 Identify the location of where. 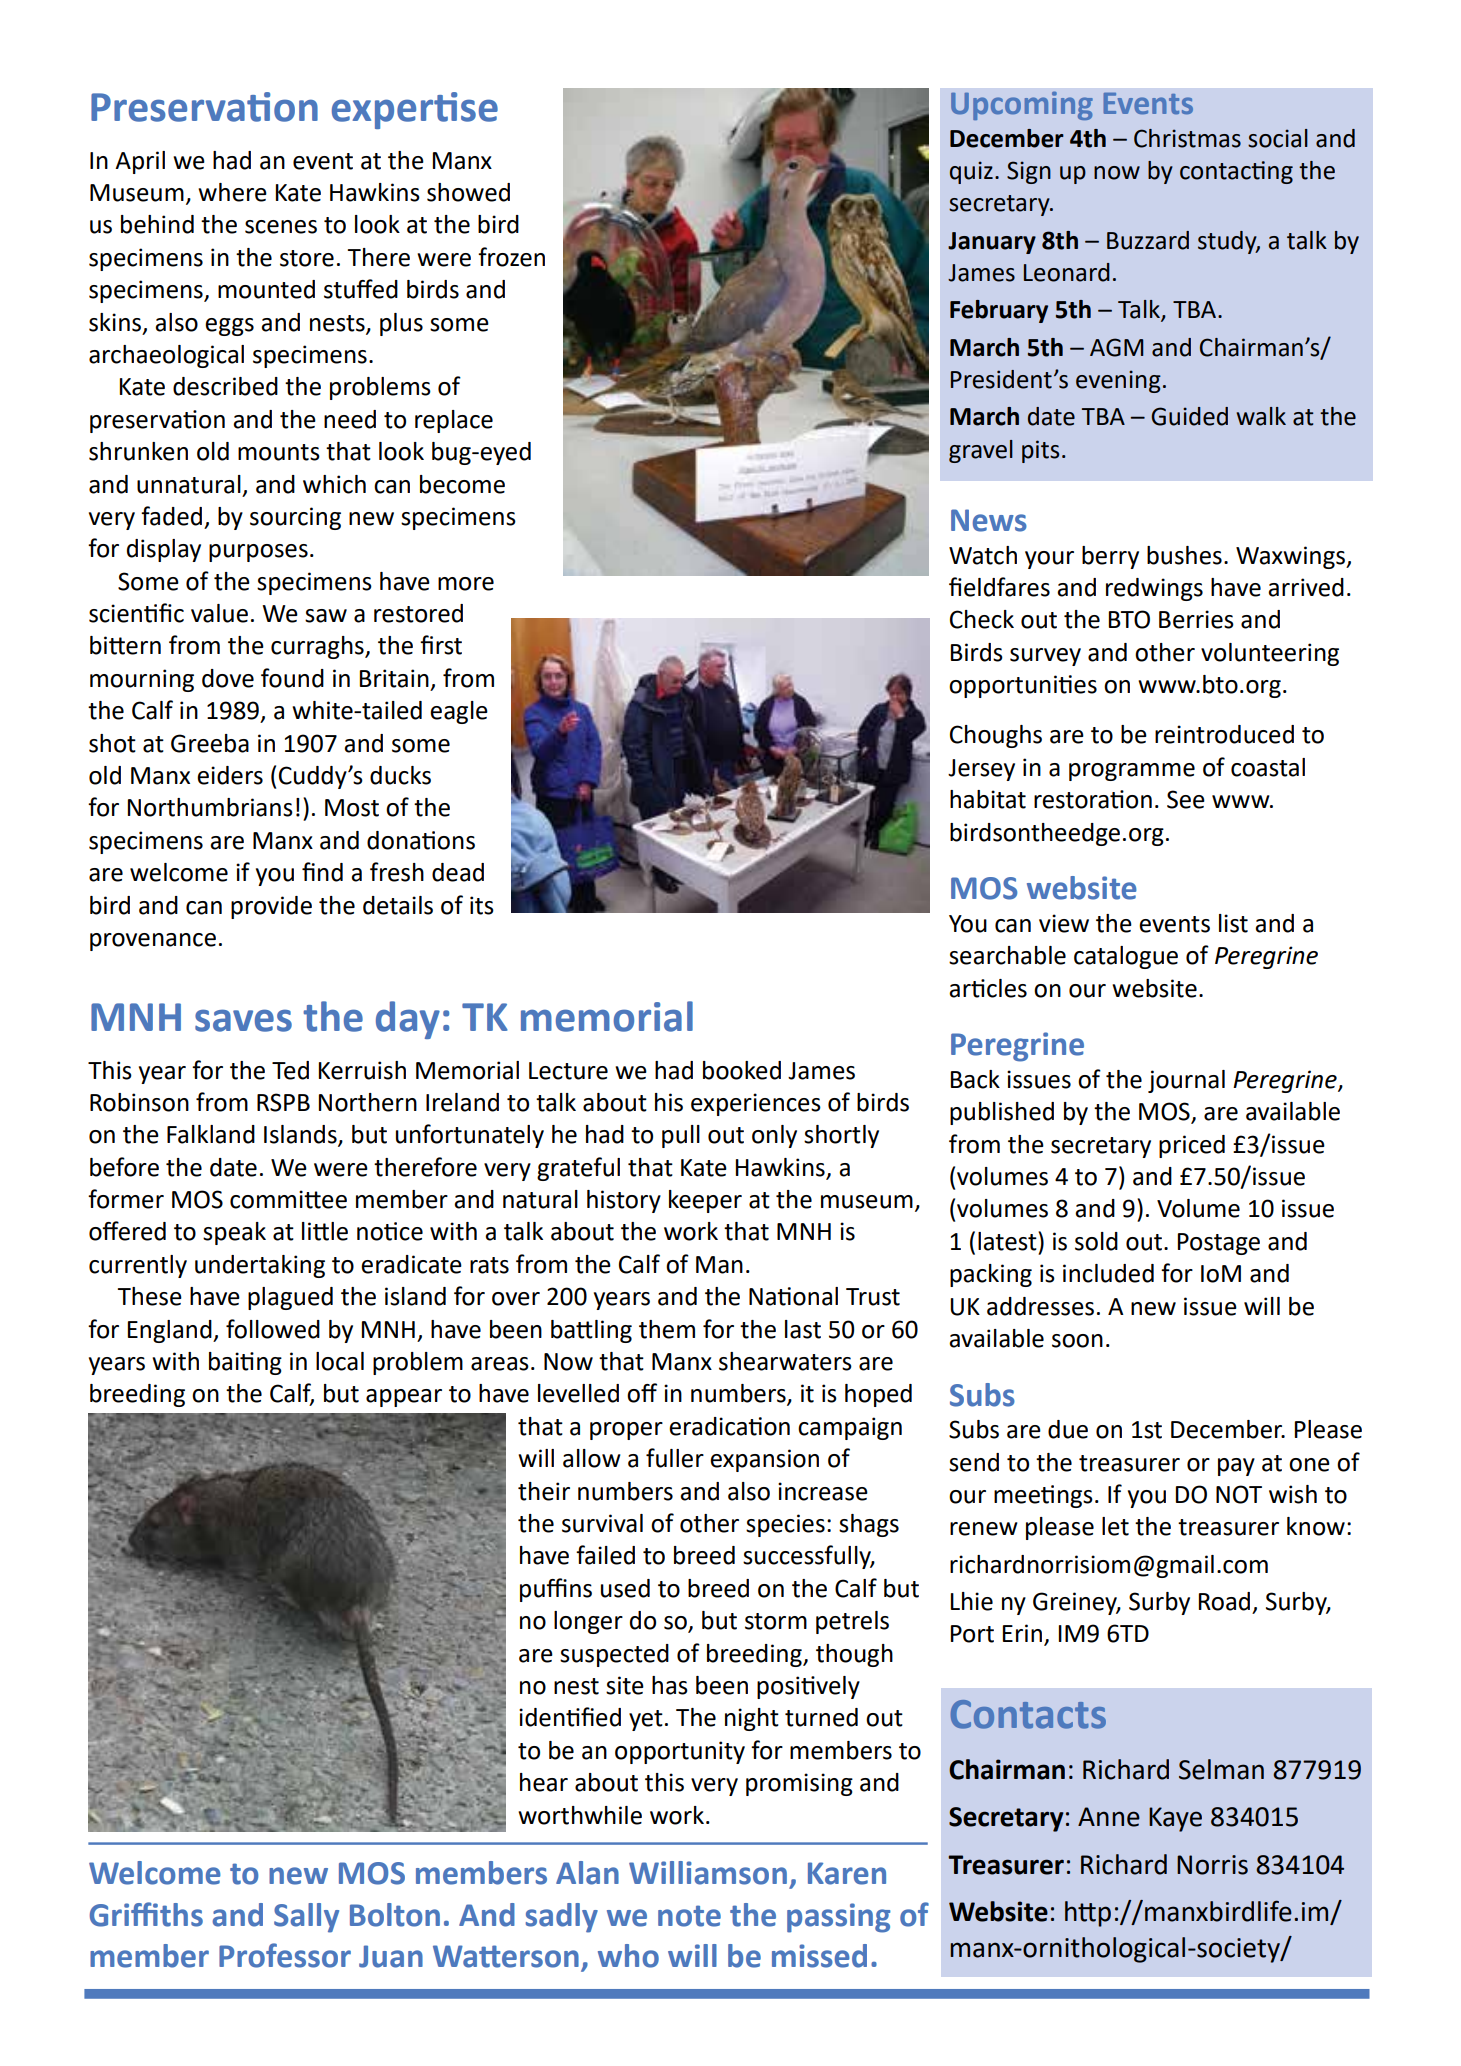
(232, 192).
